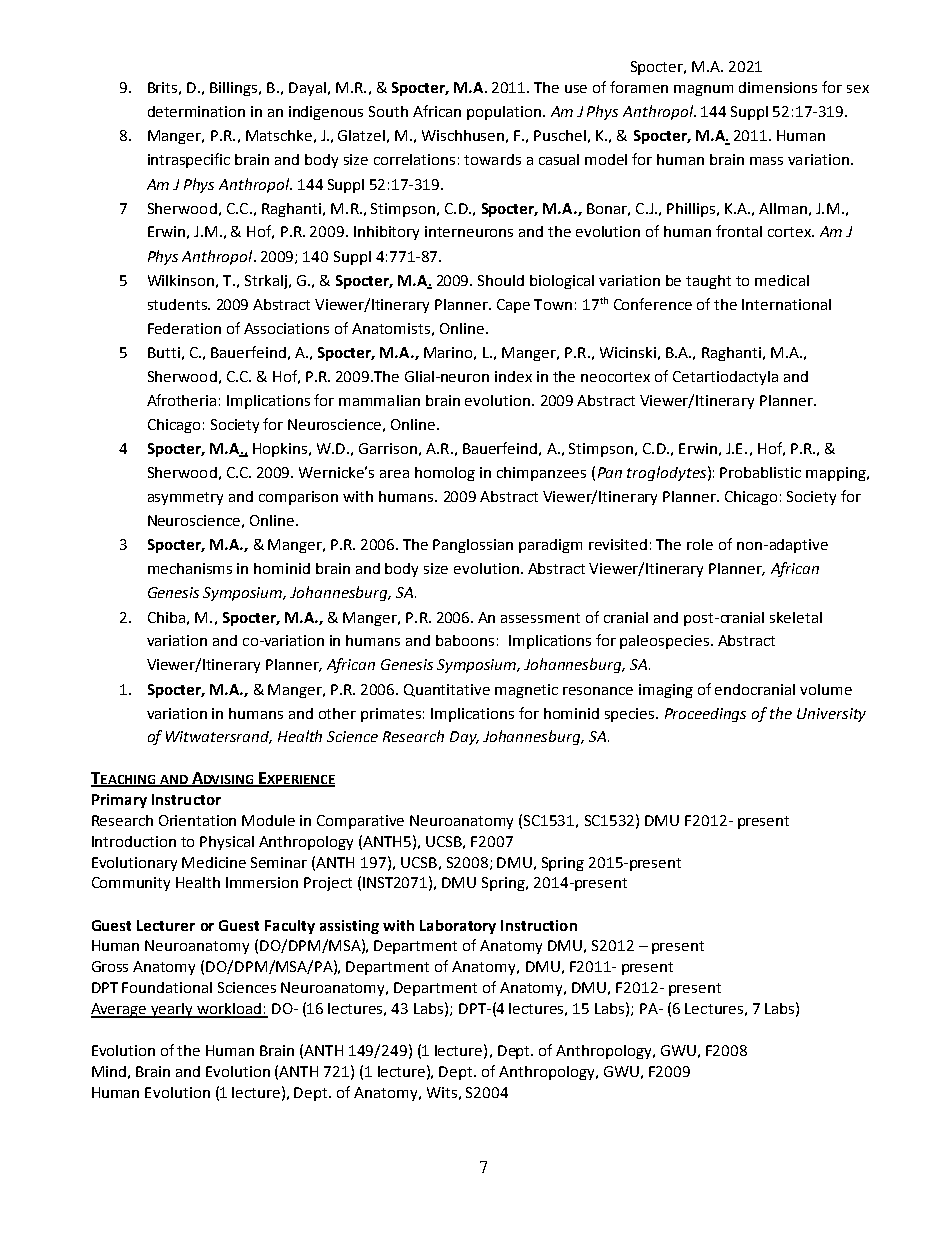 The width and height of the document is (952, 1233). Describe the element at coordinates (778, 87) in the document. I see `dimensions` at that location.
